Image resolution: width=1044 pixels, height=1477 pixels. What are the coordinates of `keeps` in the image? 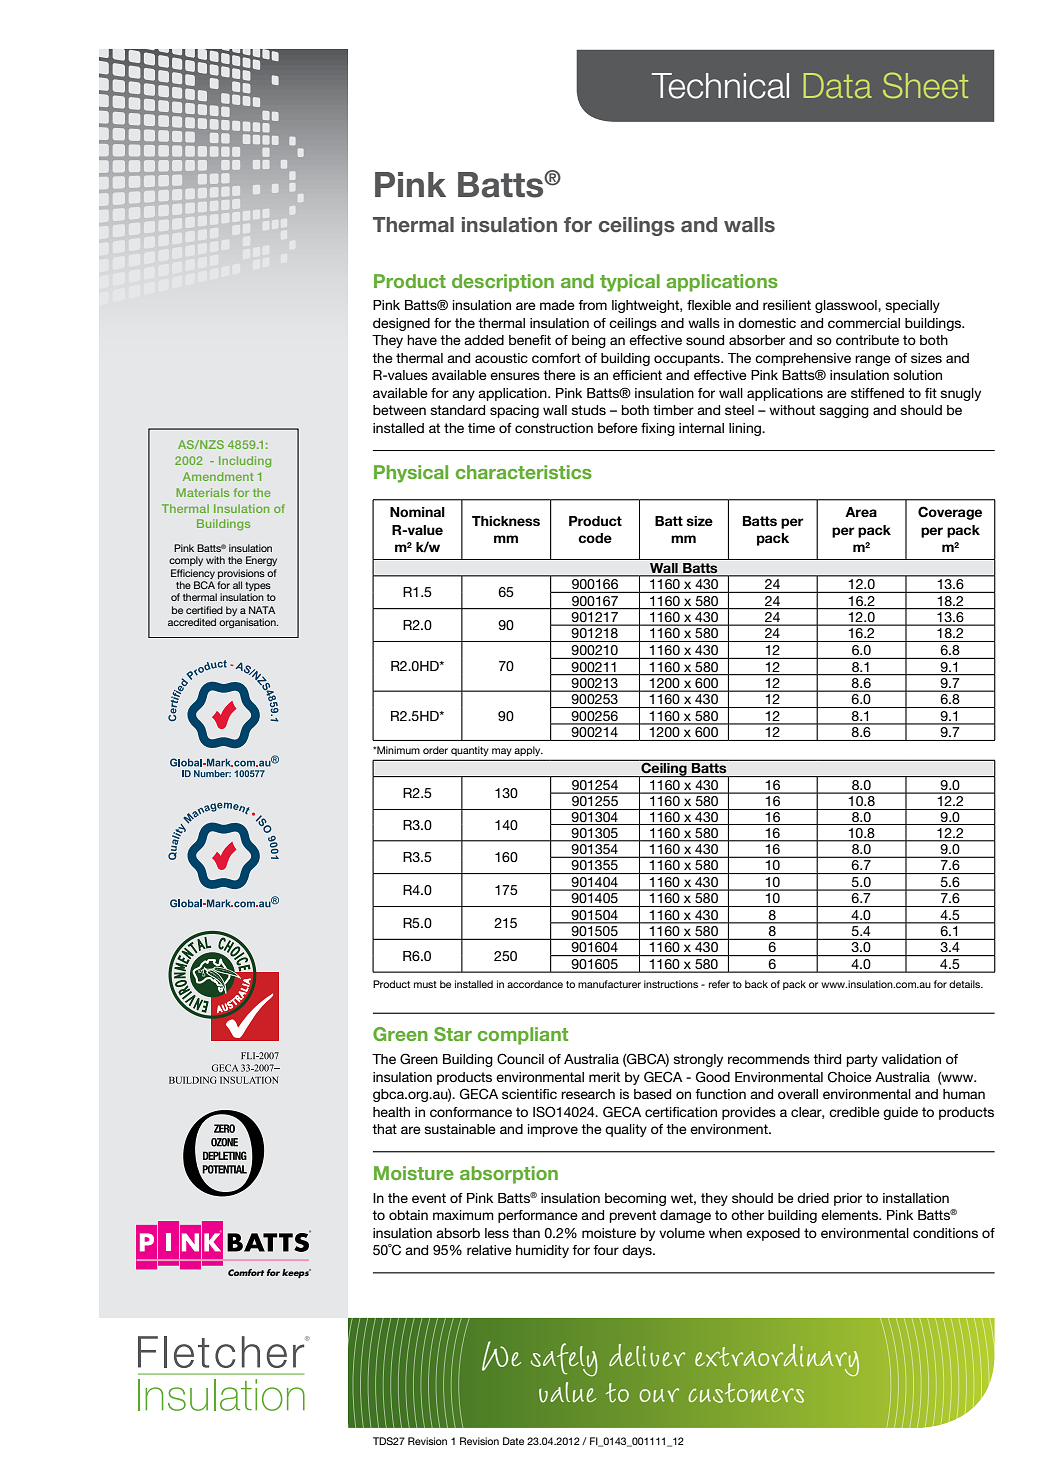 It's located at (296, 1273).
